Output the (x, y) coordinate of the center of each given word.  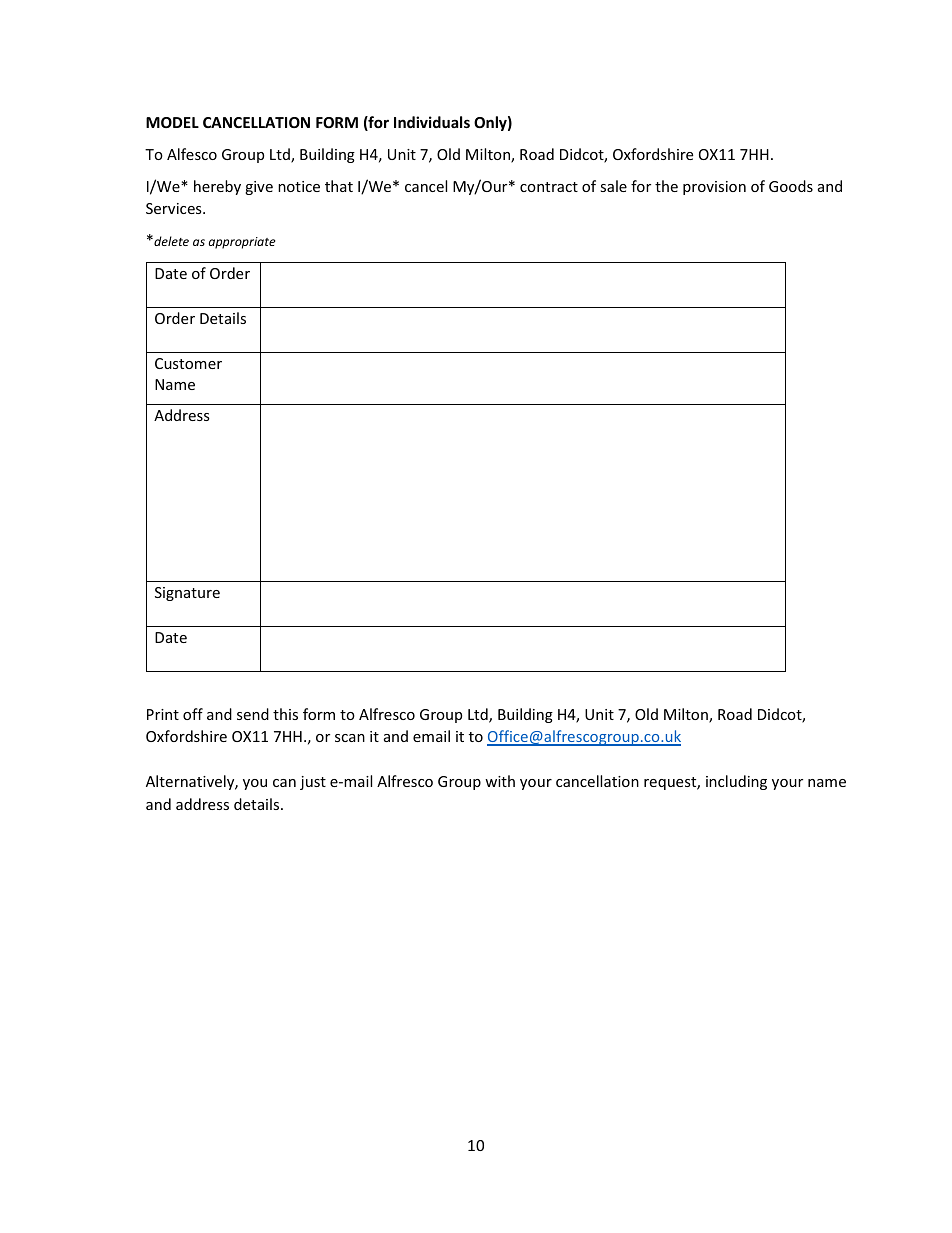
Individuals (432, 122)
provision (714, 188)
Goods (791, 186)
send (253, 714)
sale (613, 186)
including (736, 782)
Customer (188, 363)
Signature (187, 594)
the (666, 186)
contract (549, 187)
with (500, 781)
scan (350, 738)
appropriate (242, 243)
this (285, 714)
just (313, 783)
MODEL (172, 122)
